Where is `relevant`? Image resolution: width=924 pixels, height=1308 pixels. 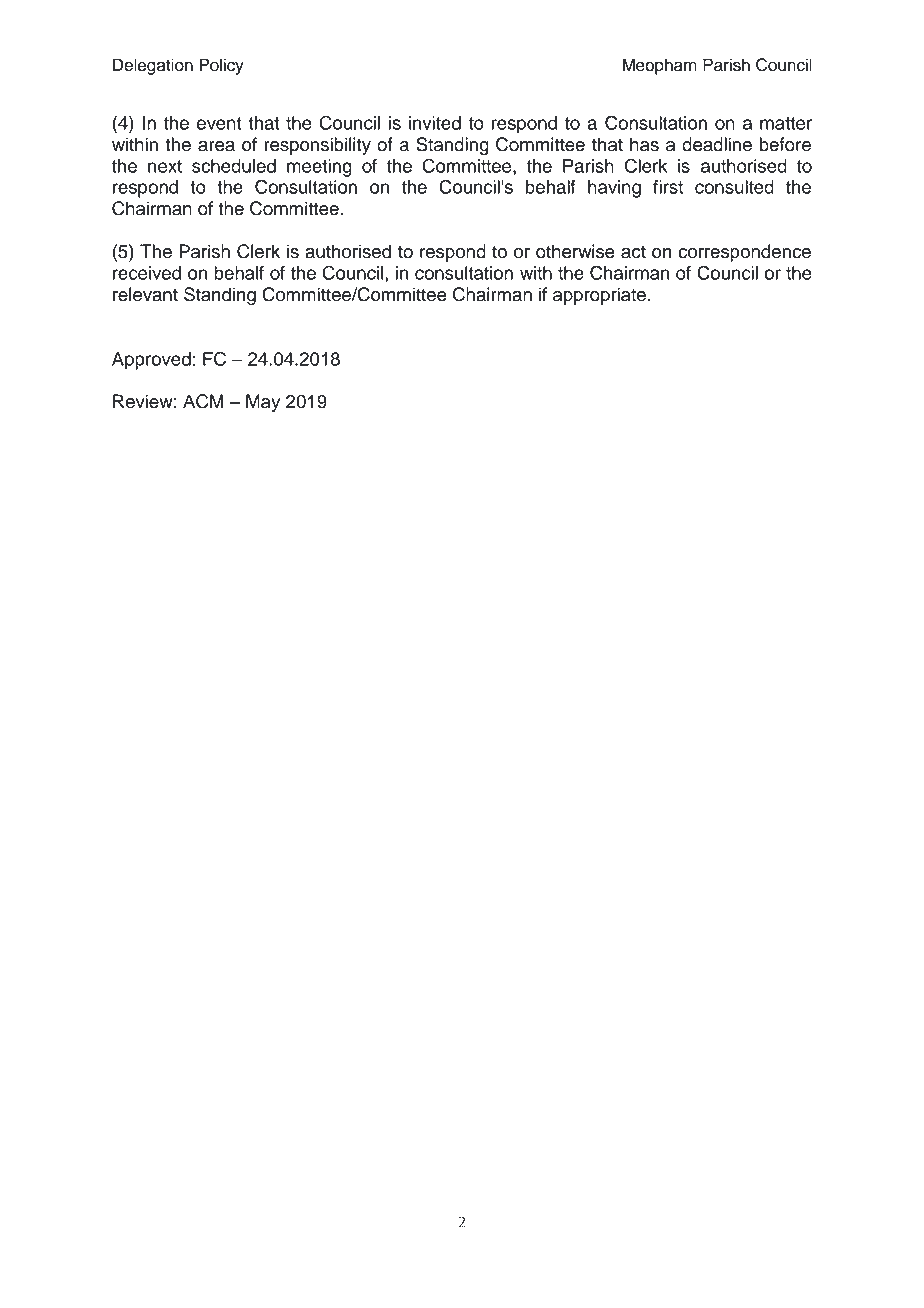 relevant is located at coordinates (145, 294).
